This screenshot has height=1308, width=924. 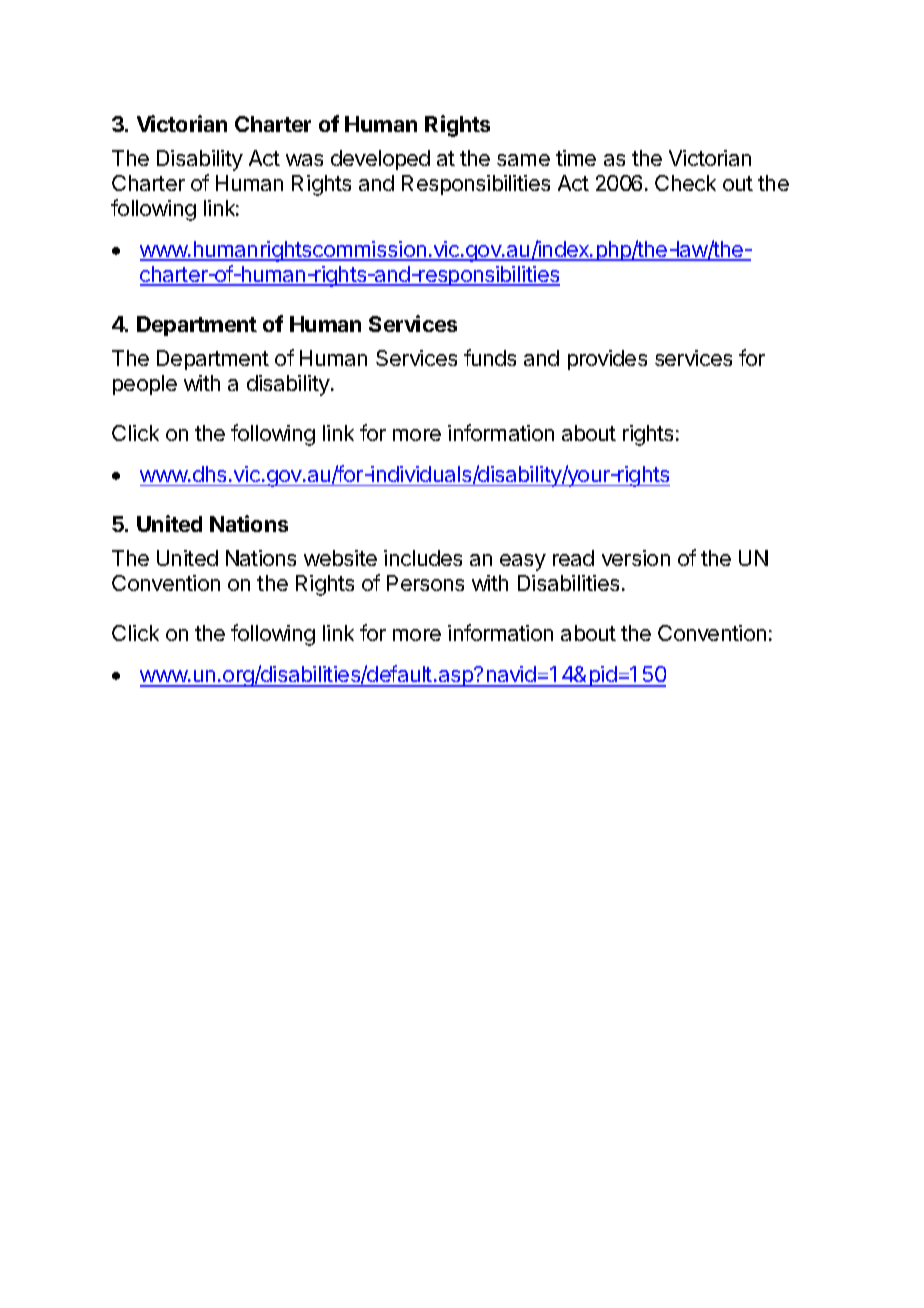 I want to click on includes, so click(x=423, y=558).
